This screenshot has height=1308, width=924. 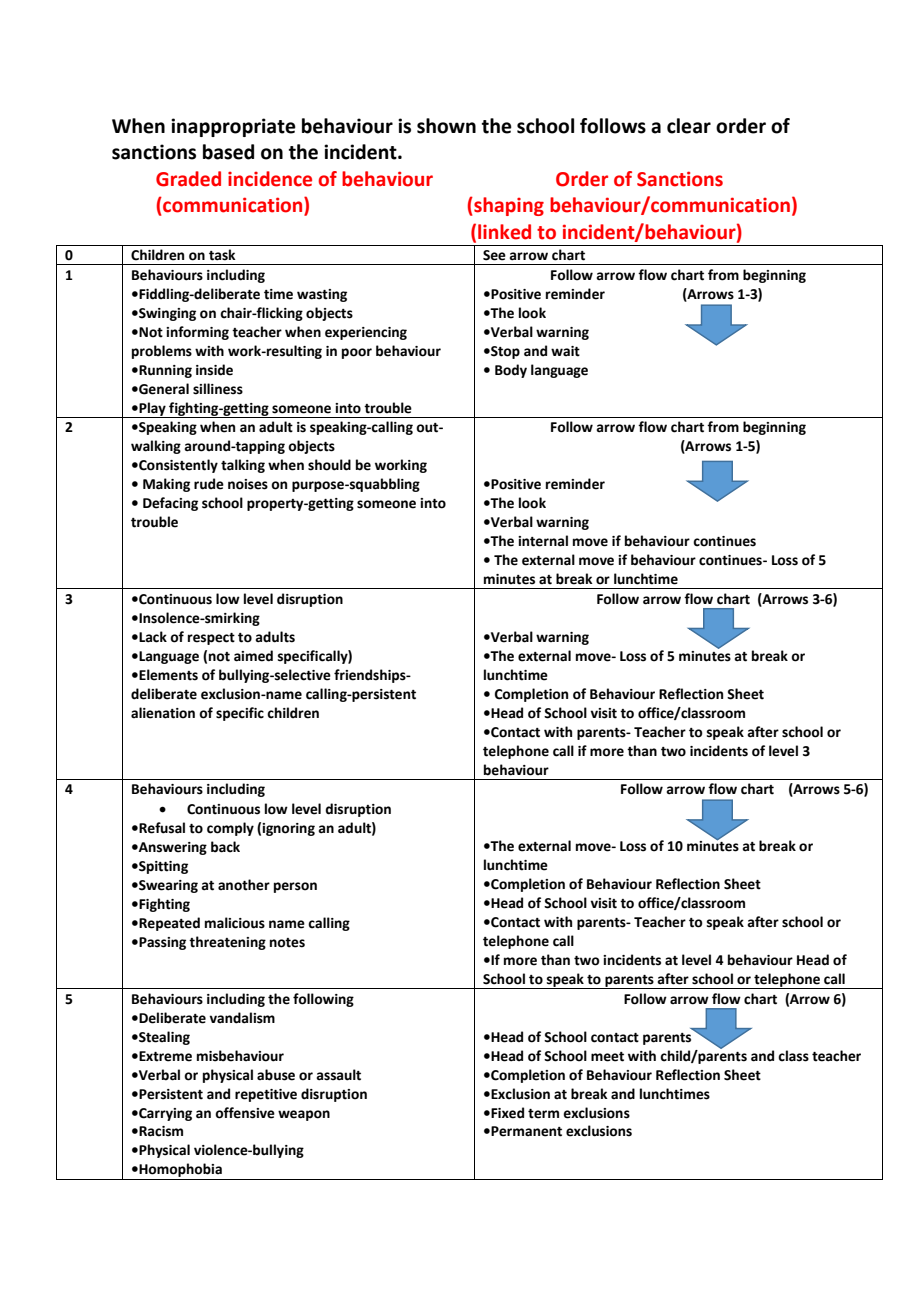 I want to click on poor, so click(x=357, y=353).
